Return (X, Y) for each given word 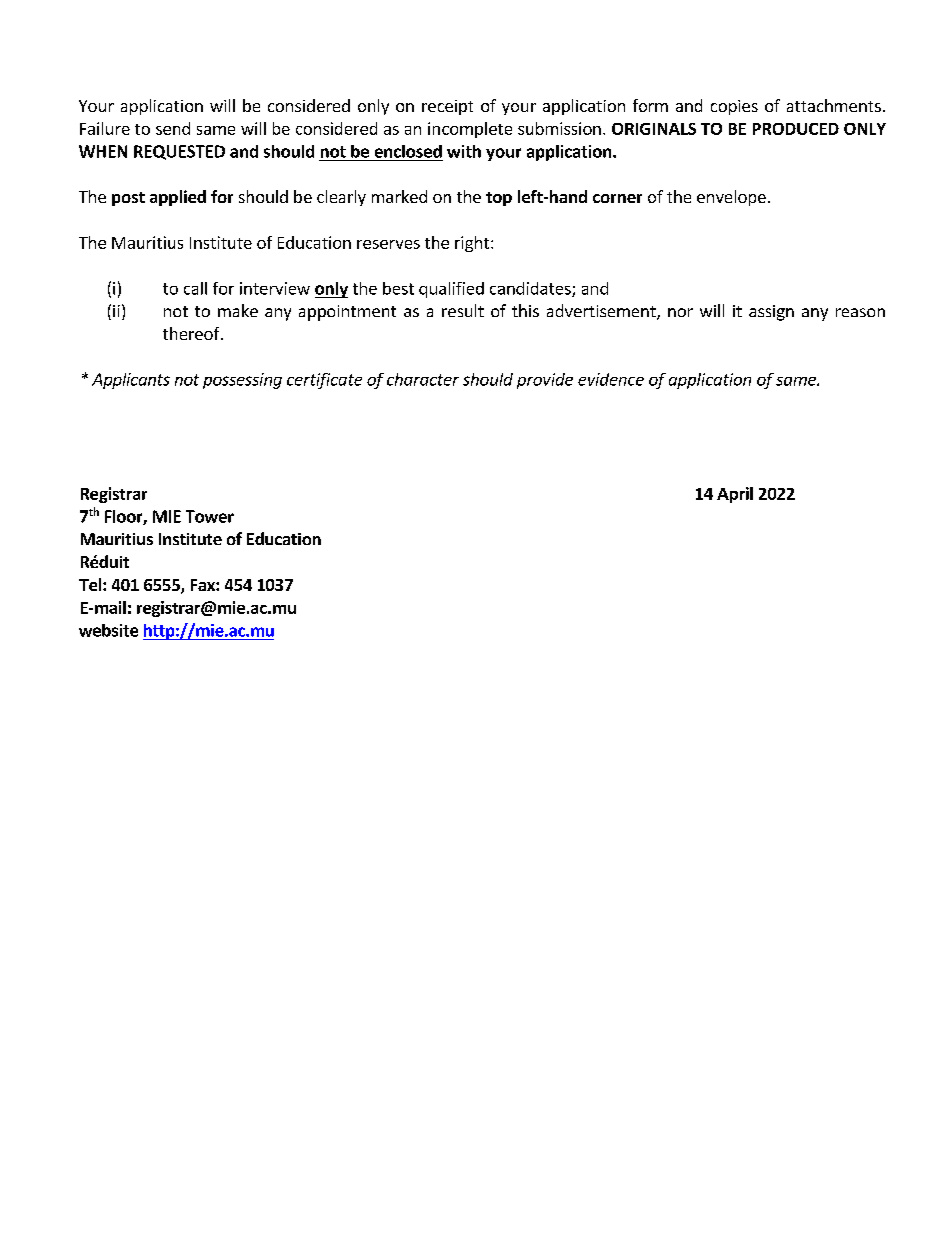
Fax (204, 585)
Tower (210, 516)
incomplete (470, 130)
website (108, 630)
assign (771, 313)
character (423, 379)
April (735, 495)
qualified (451, 290)
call (195, 288)
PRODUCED (796, 129)
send (173, 128)
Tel (91, 584)
